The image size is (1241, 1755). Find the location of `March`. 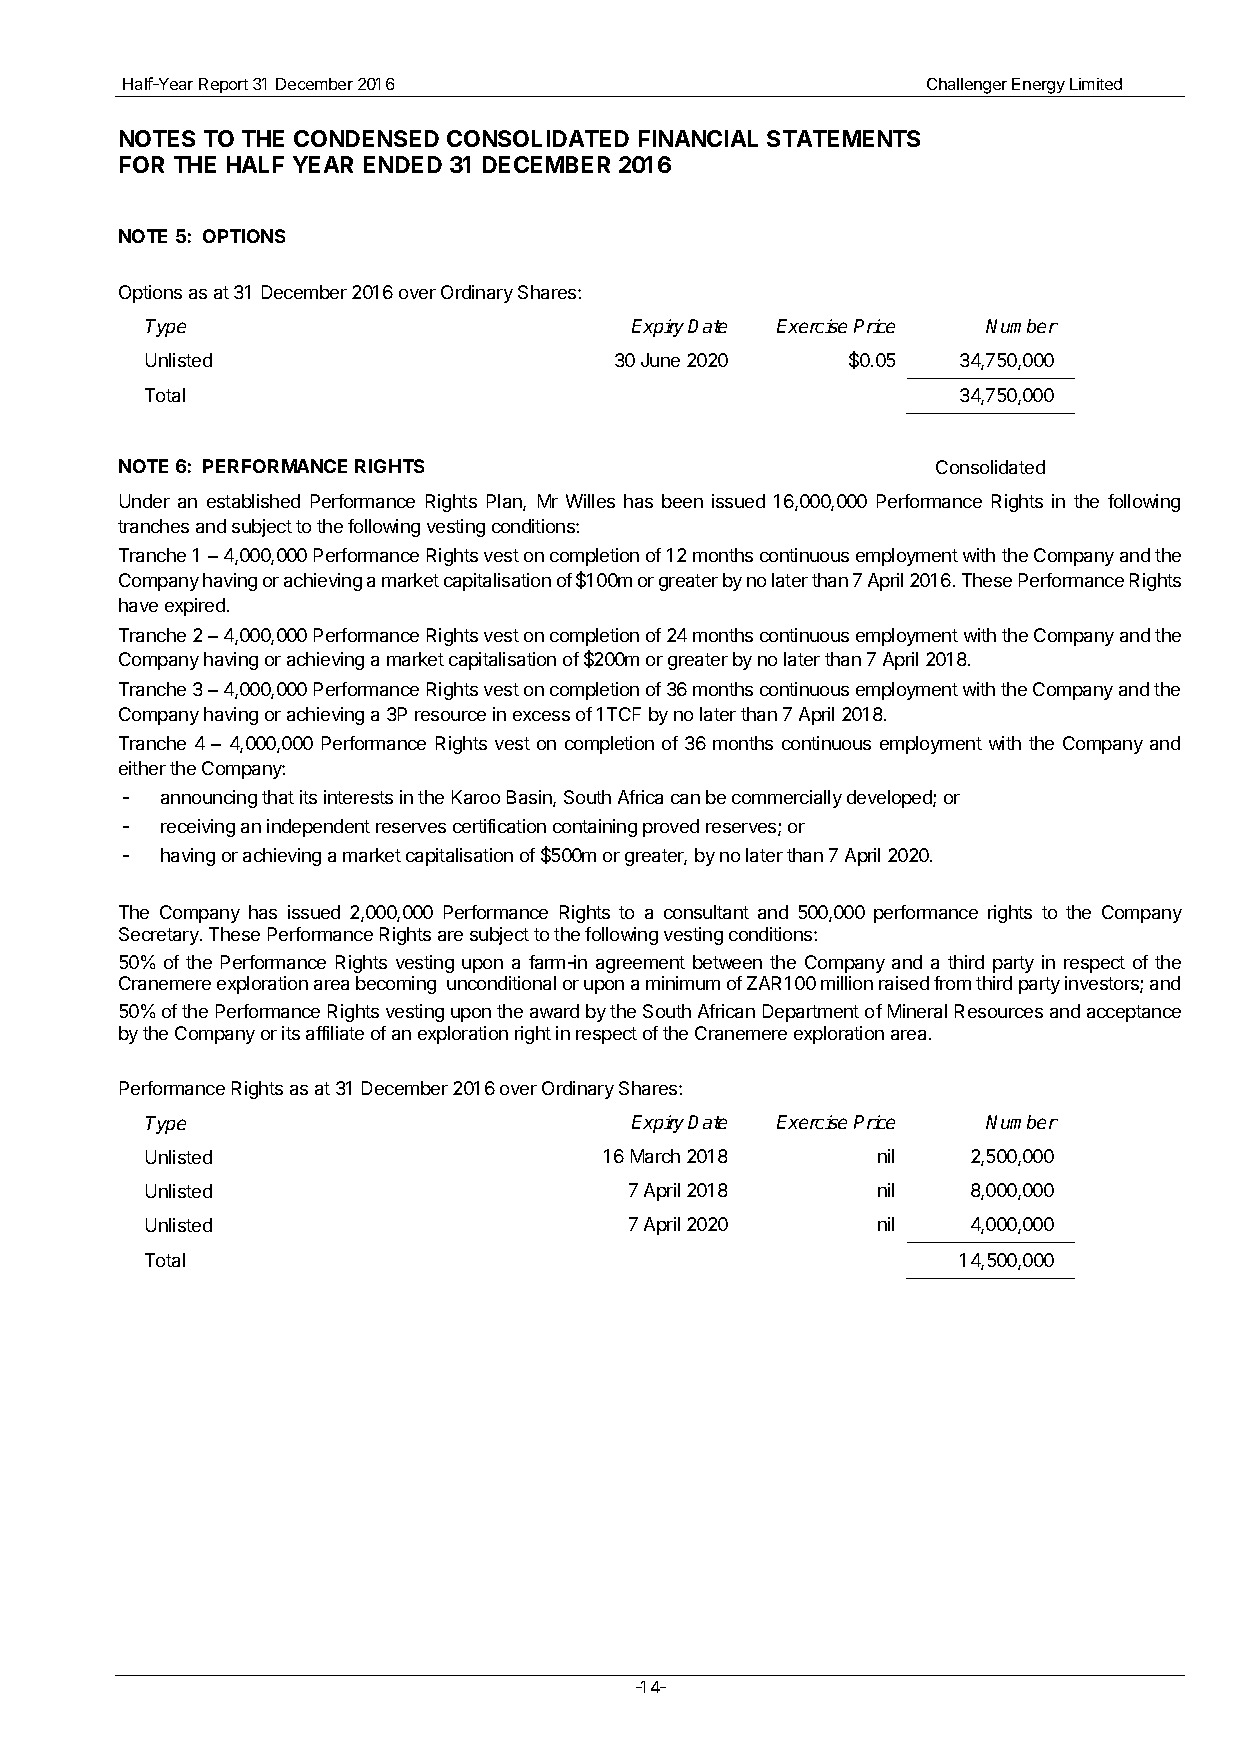

March is located at coordinates (655, 1156).
